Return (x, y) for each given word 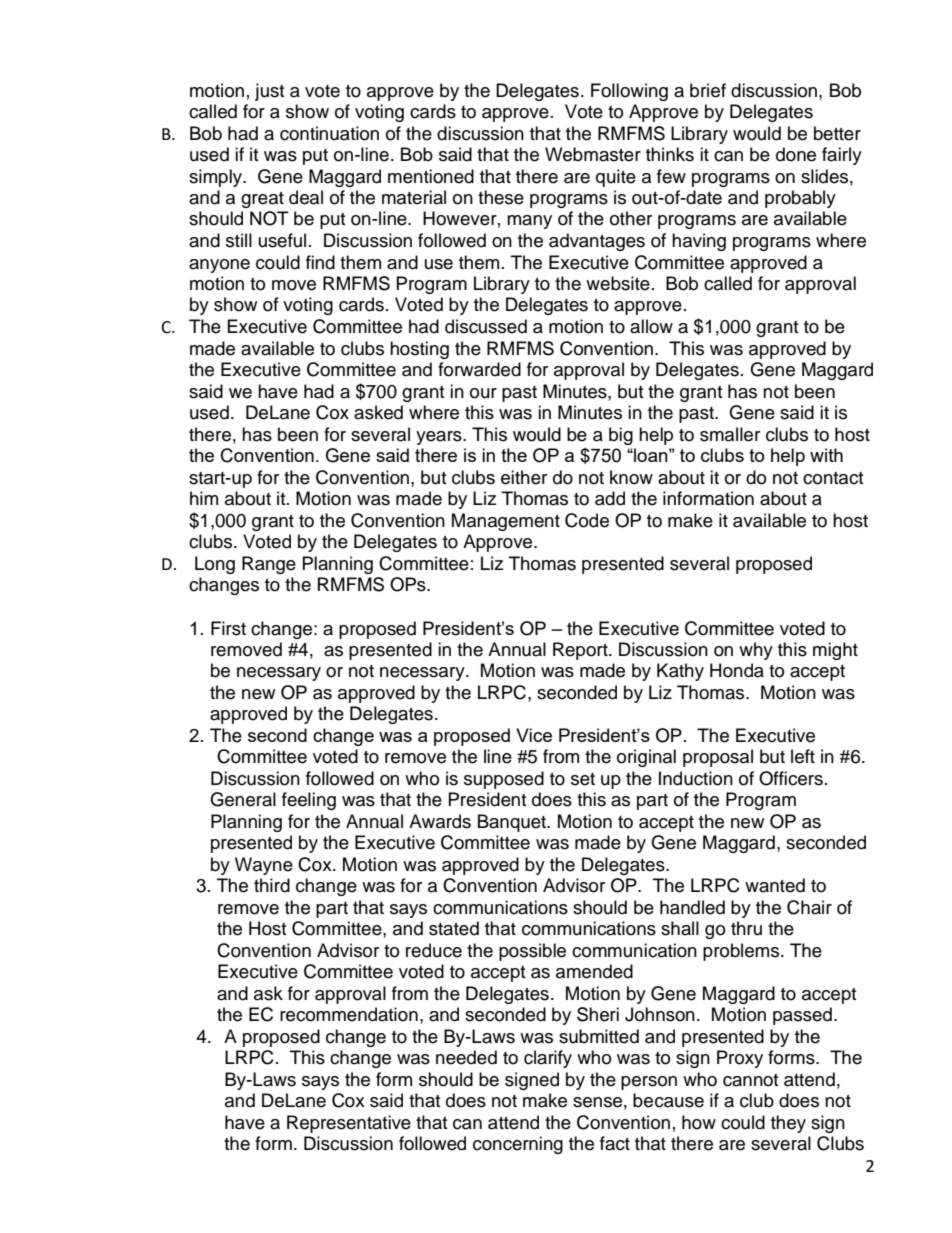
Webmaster (593, 154)
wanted (775, 885)
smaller (730, 434)
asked (378, 412)
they (788, 1124)
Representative (349, 1124)
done (796, 154)
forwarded (479, 369)
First (228, 628)
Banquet (513, 823)
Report (581, 651)
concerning (518, 1145)
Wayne (264, 866)
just (269, 92)
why (756, 651)
